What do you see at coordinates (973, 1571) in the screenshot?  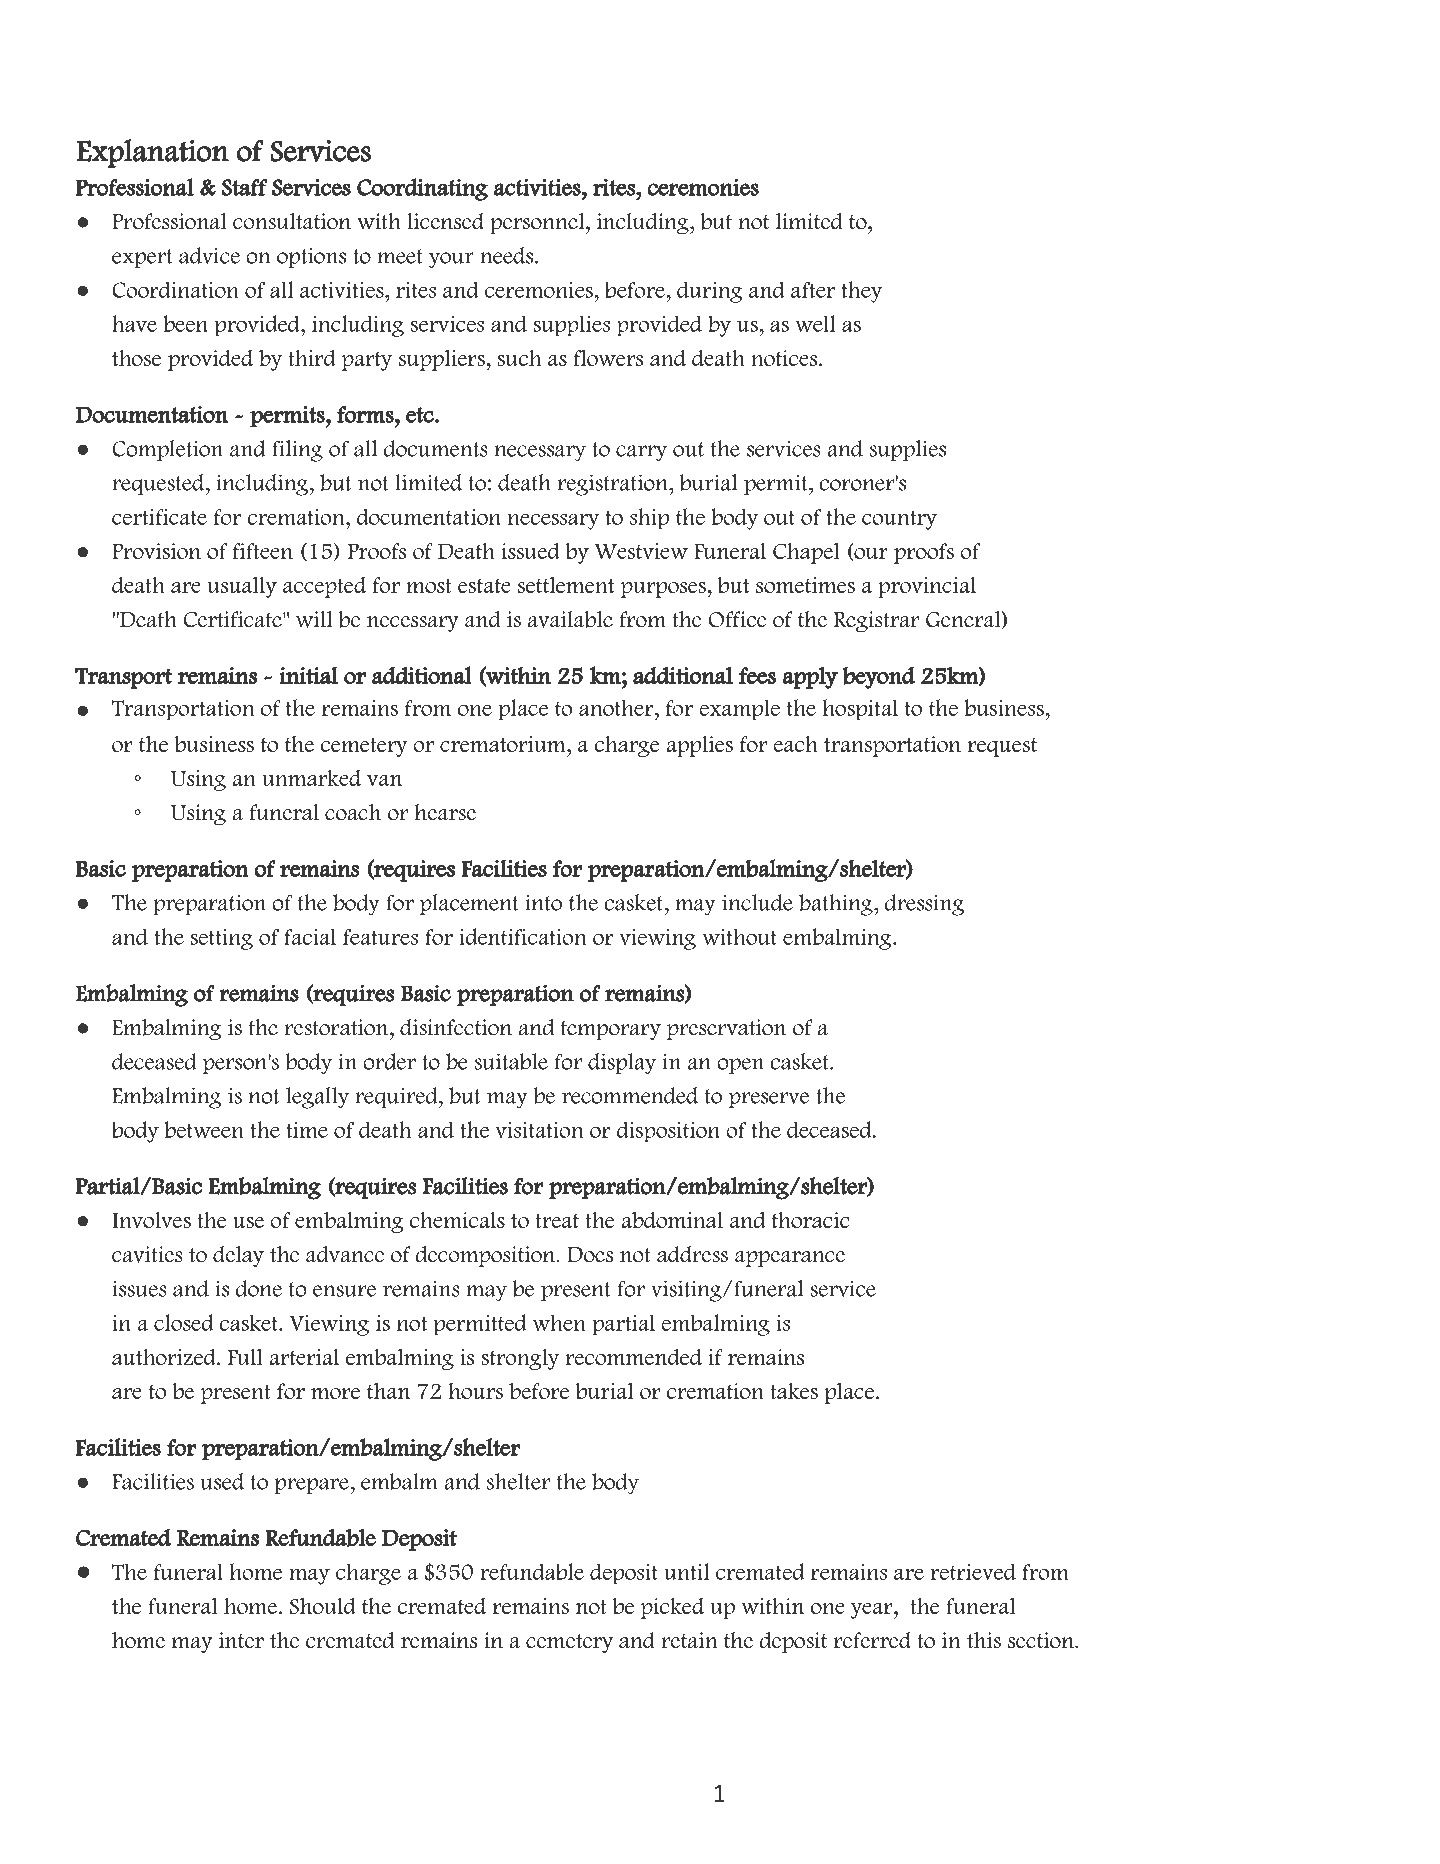 I see `retrieved` at bounding box center [973, 1571].
